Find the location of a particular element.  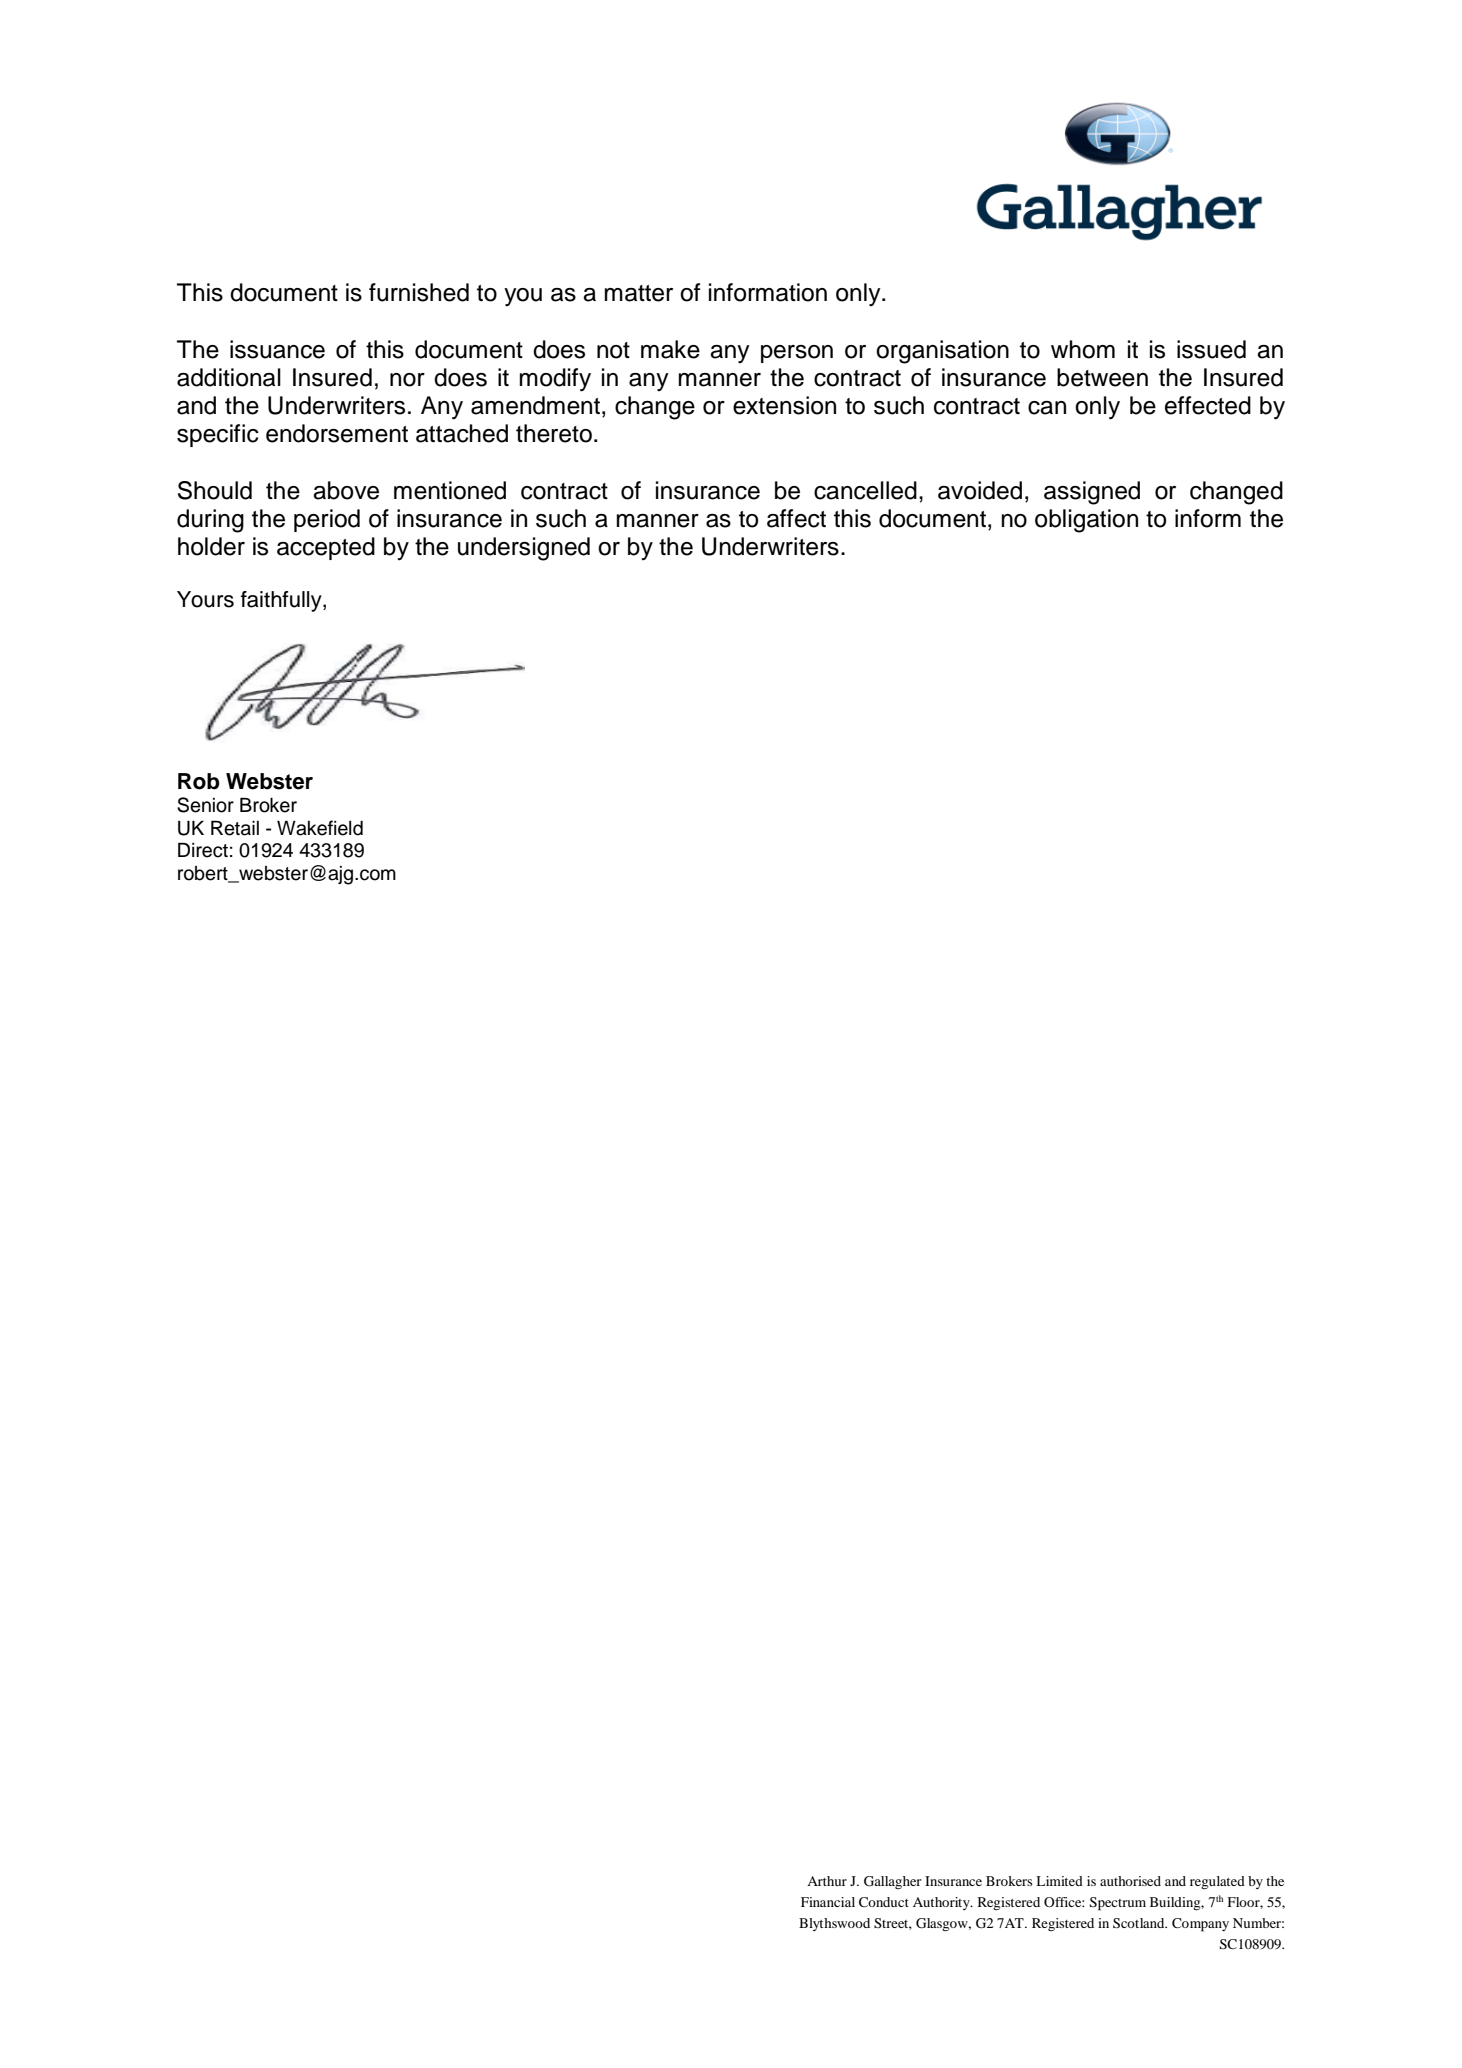

Arthur is located at coordinates (827, 1881).
